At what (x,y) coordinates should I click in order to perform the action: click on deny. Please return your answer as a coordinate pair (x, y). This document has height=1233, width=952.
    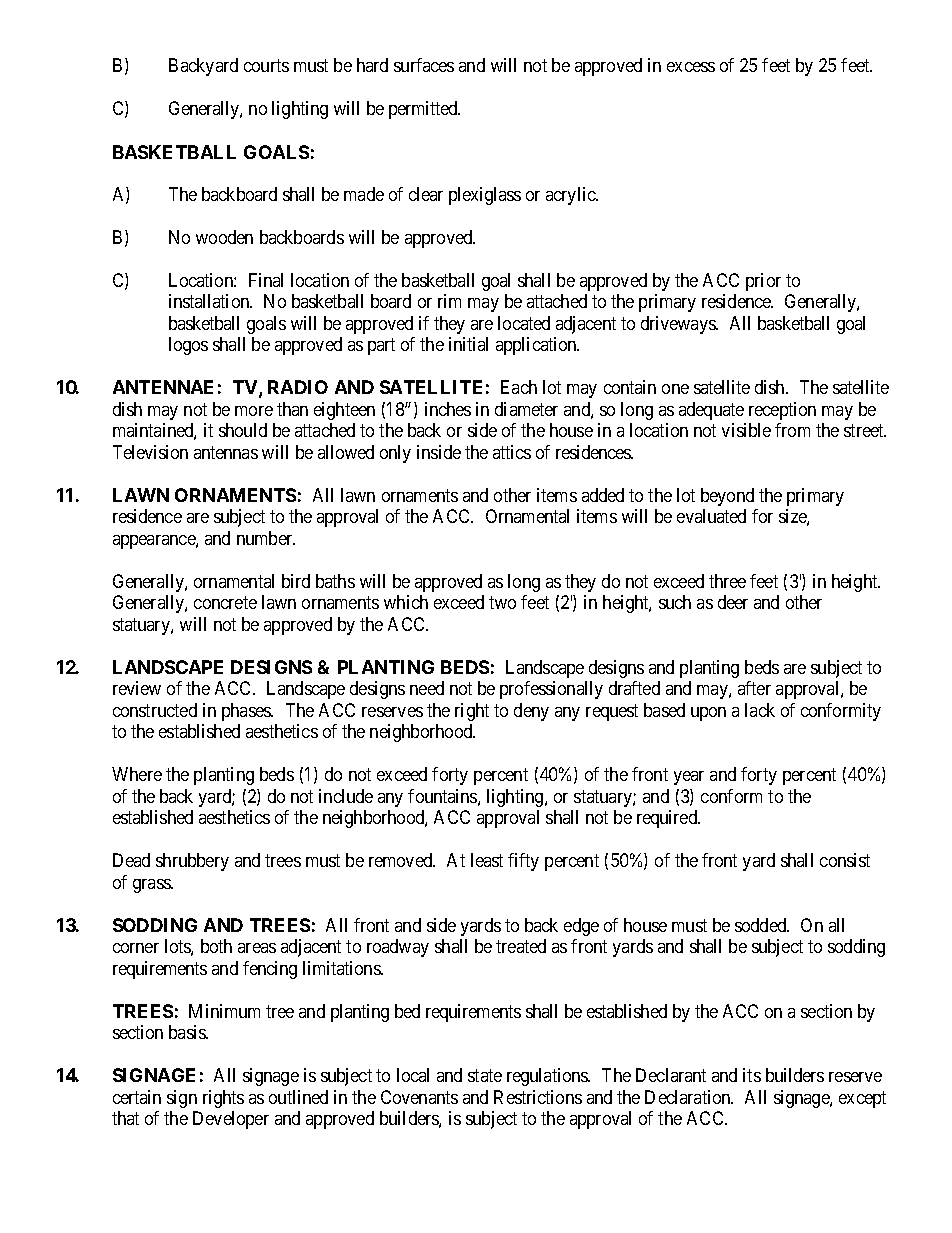
    Looking at the image, I should click on (531, 712).
